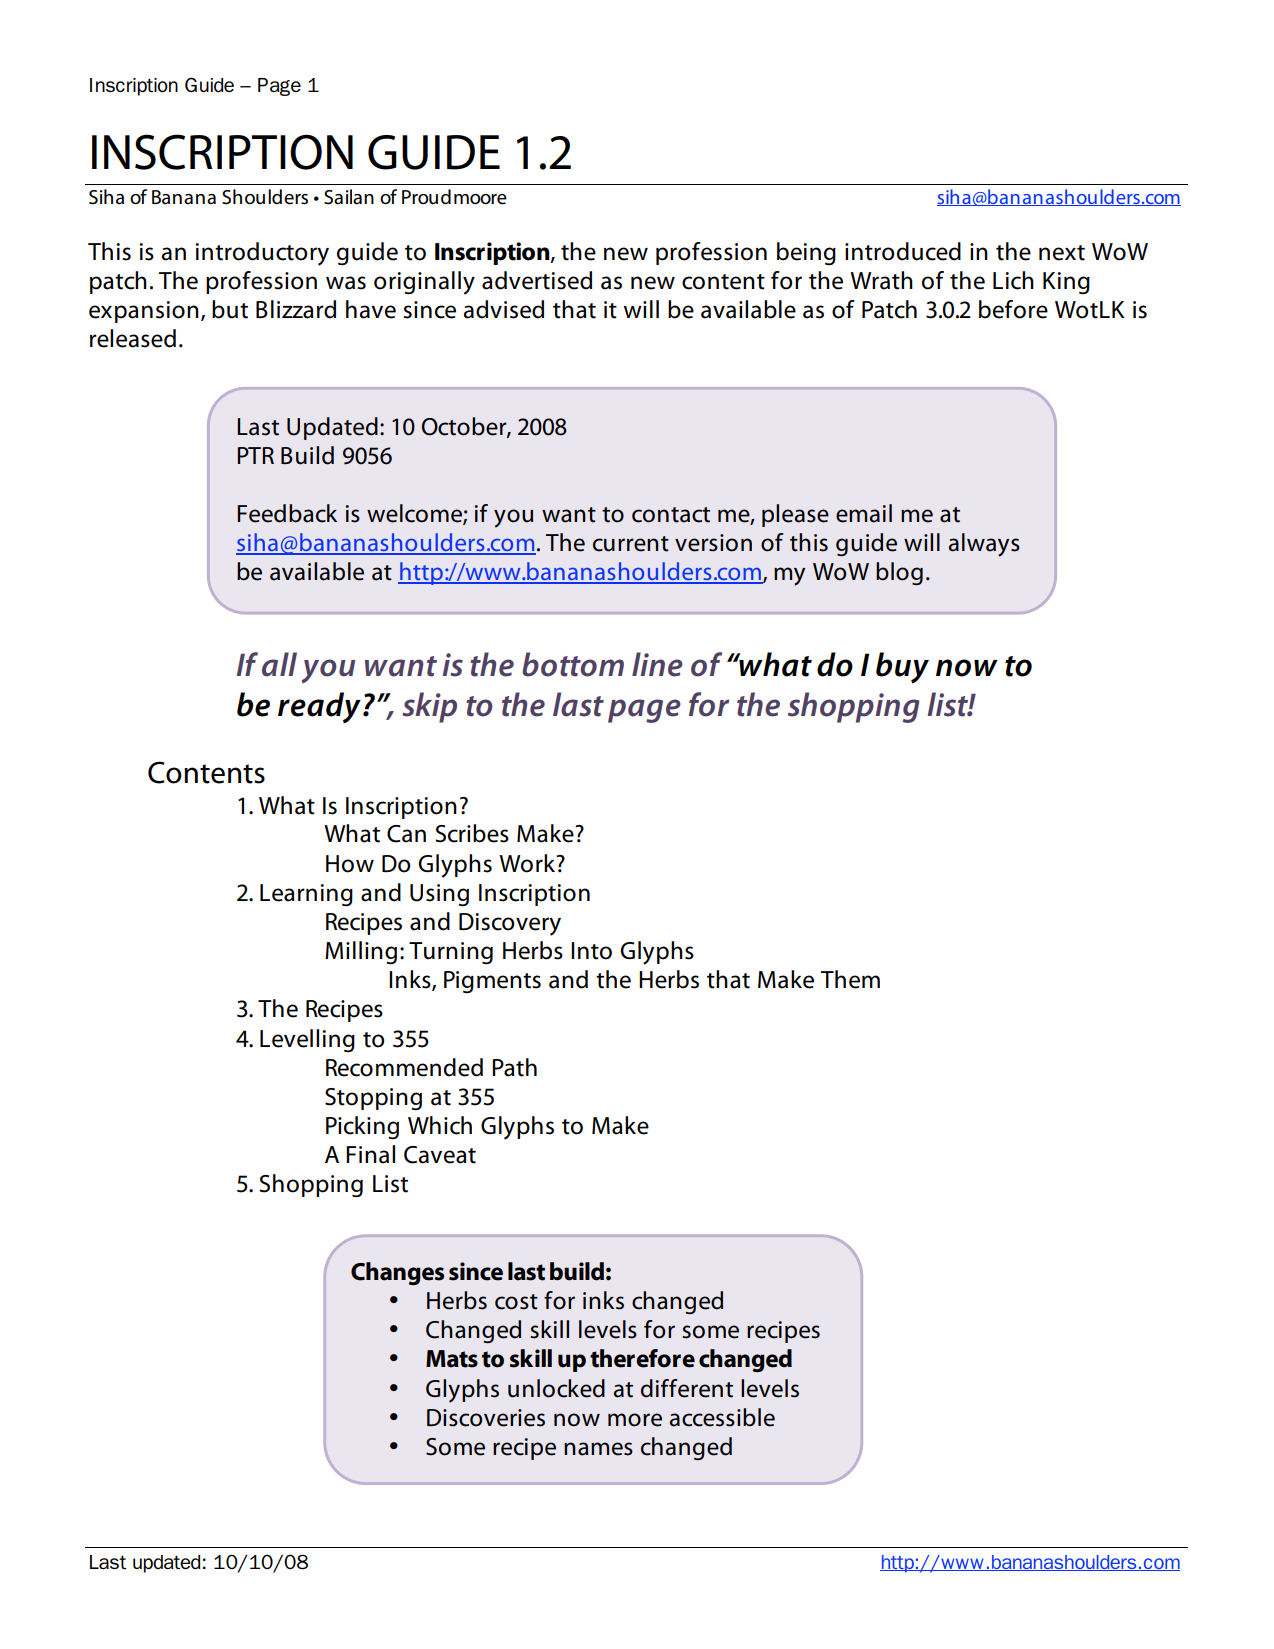  What do you see at coordinates (452, 1359) in the screenshot?
I see `Mats` at bounding box center [452, 1359].
